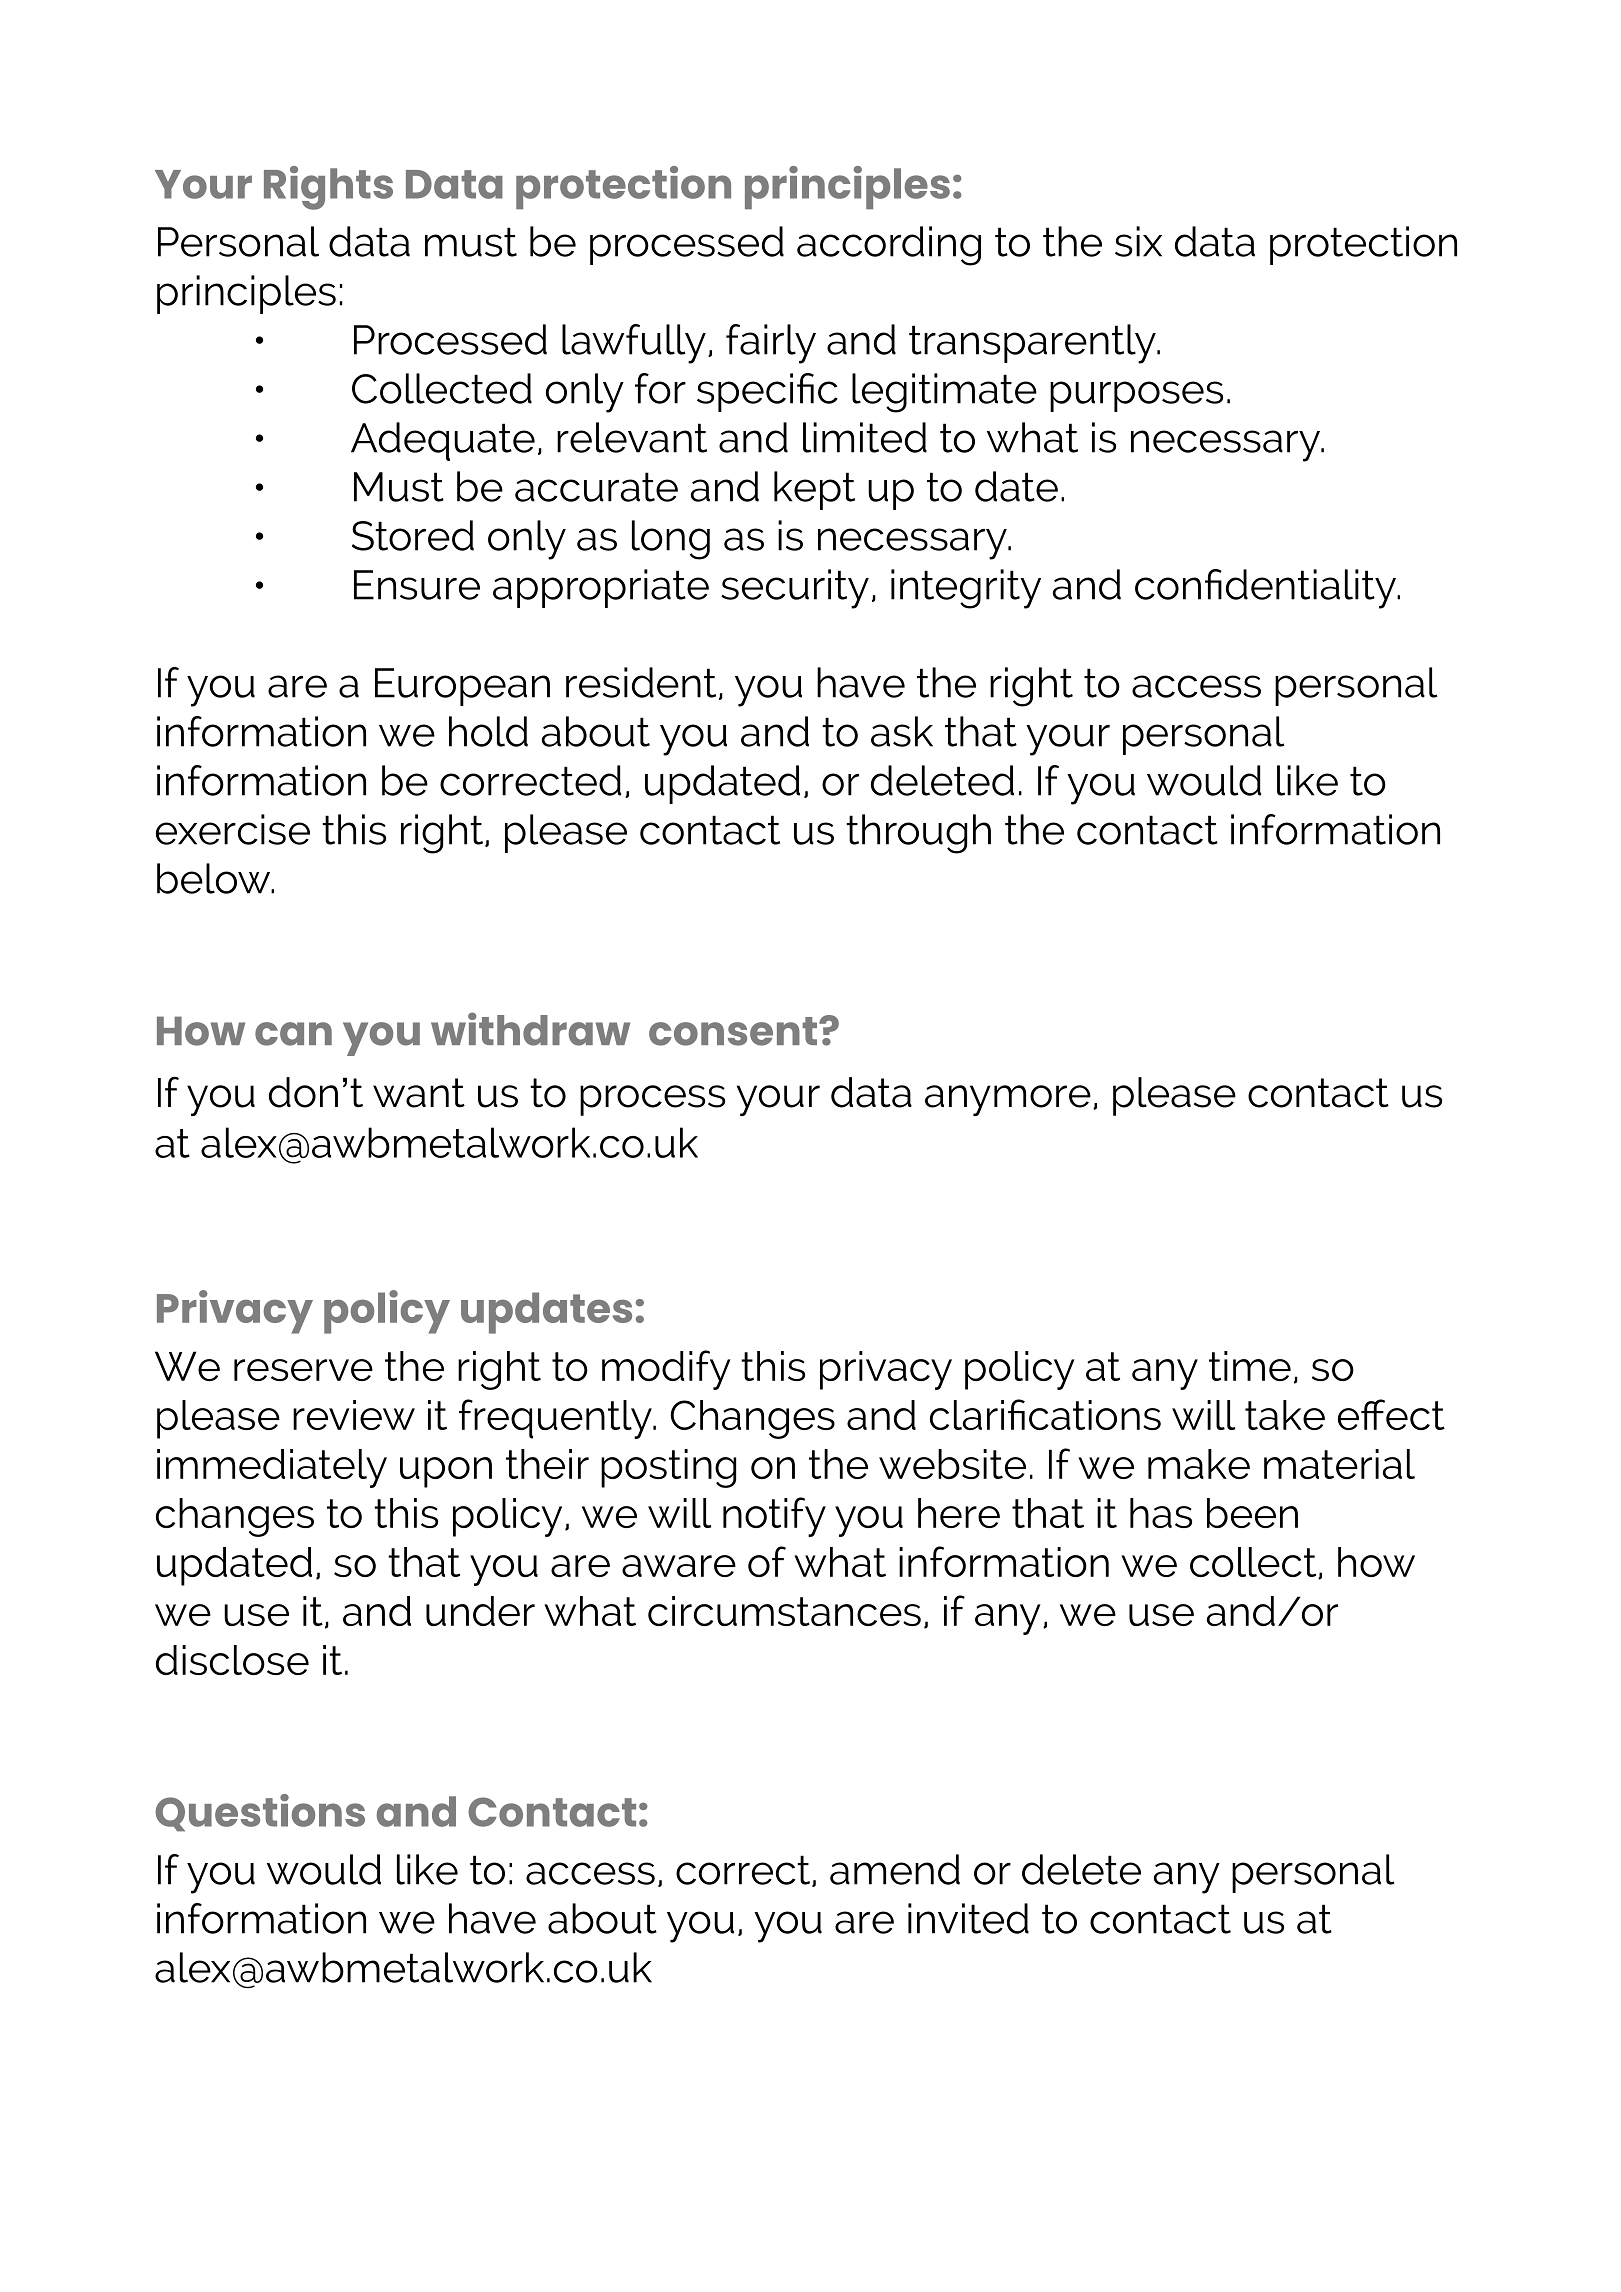 This screenshot has height=2292, width=1621. Describe the element at coordinates (462, 687) in the screenshot. I see `European` at that location.
